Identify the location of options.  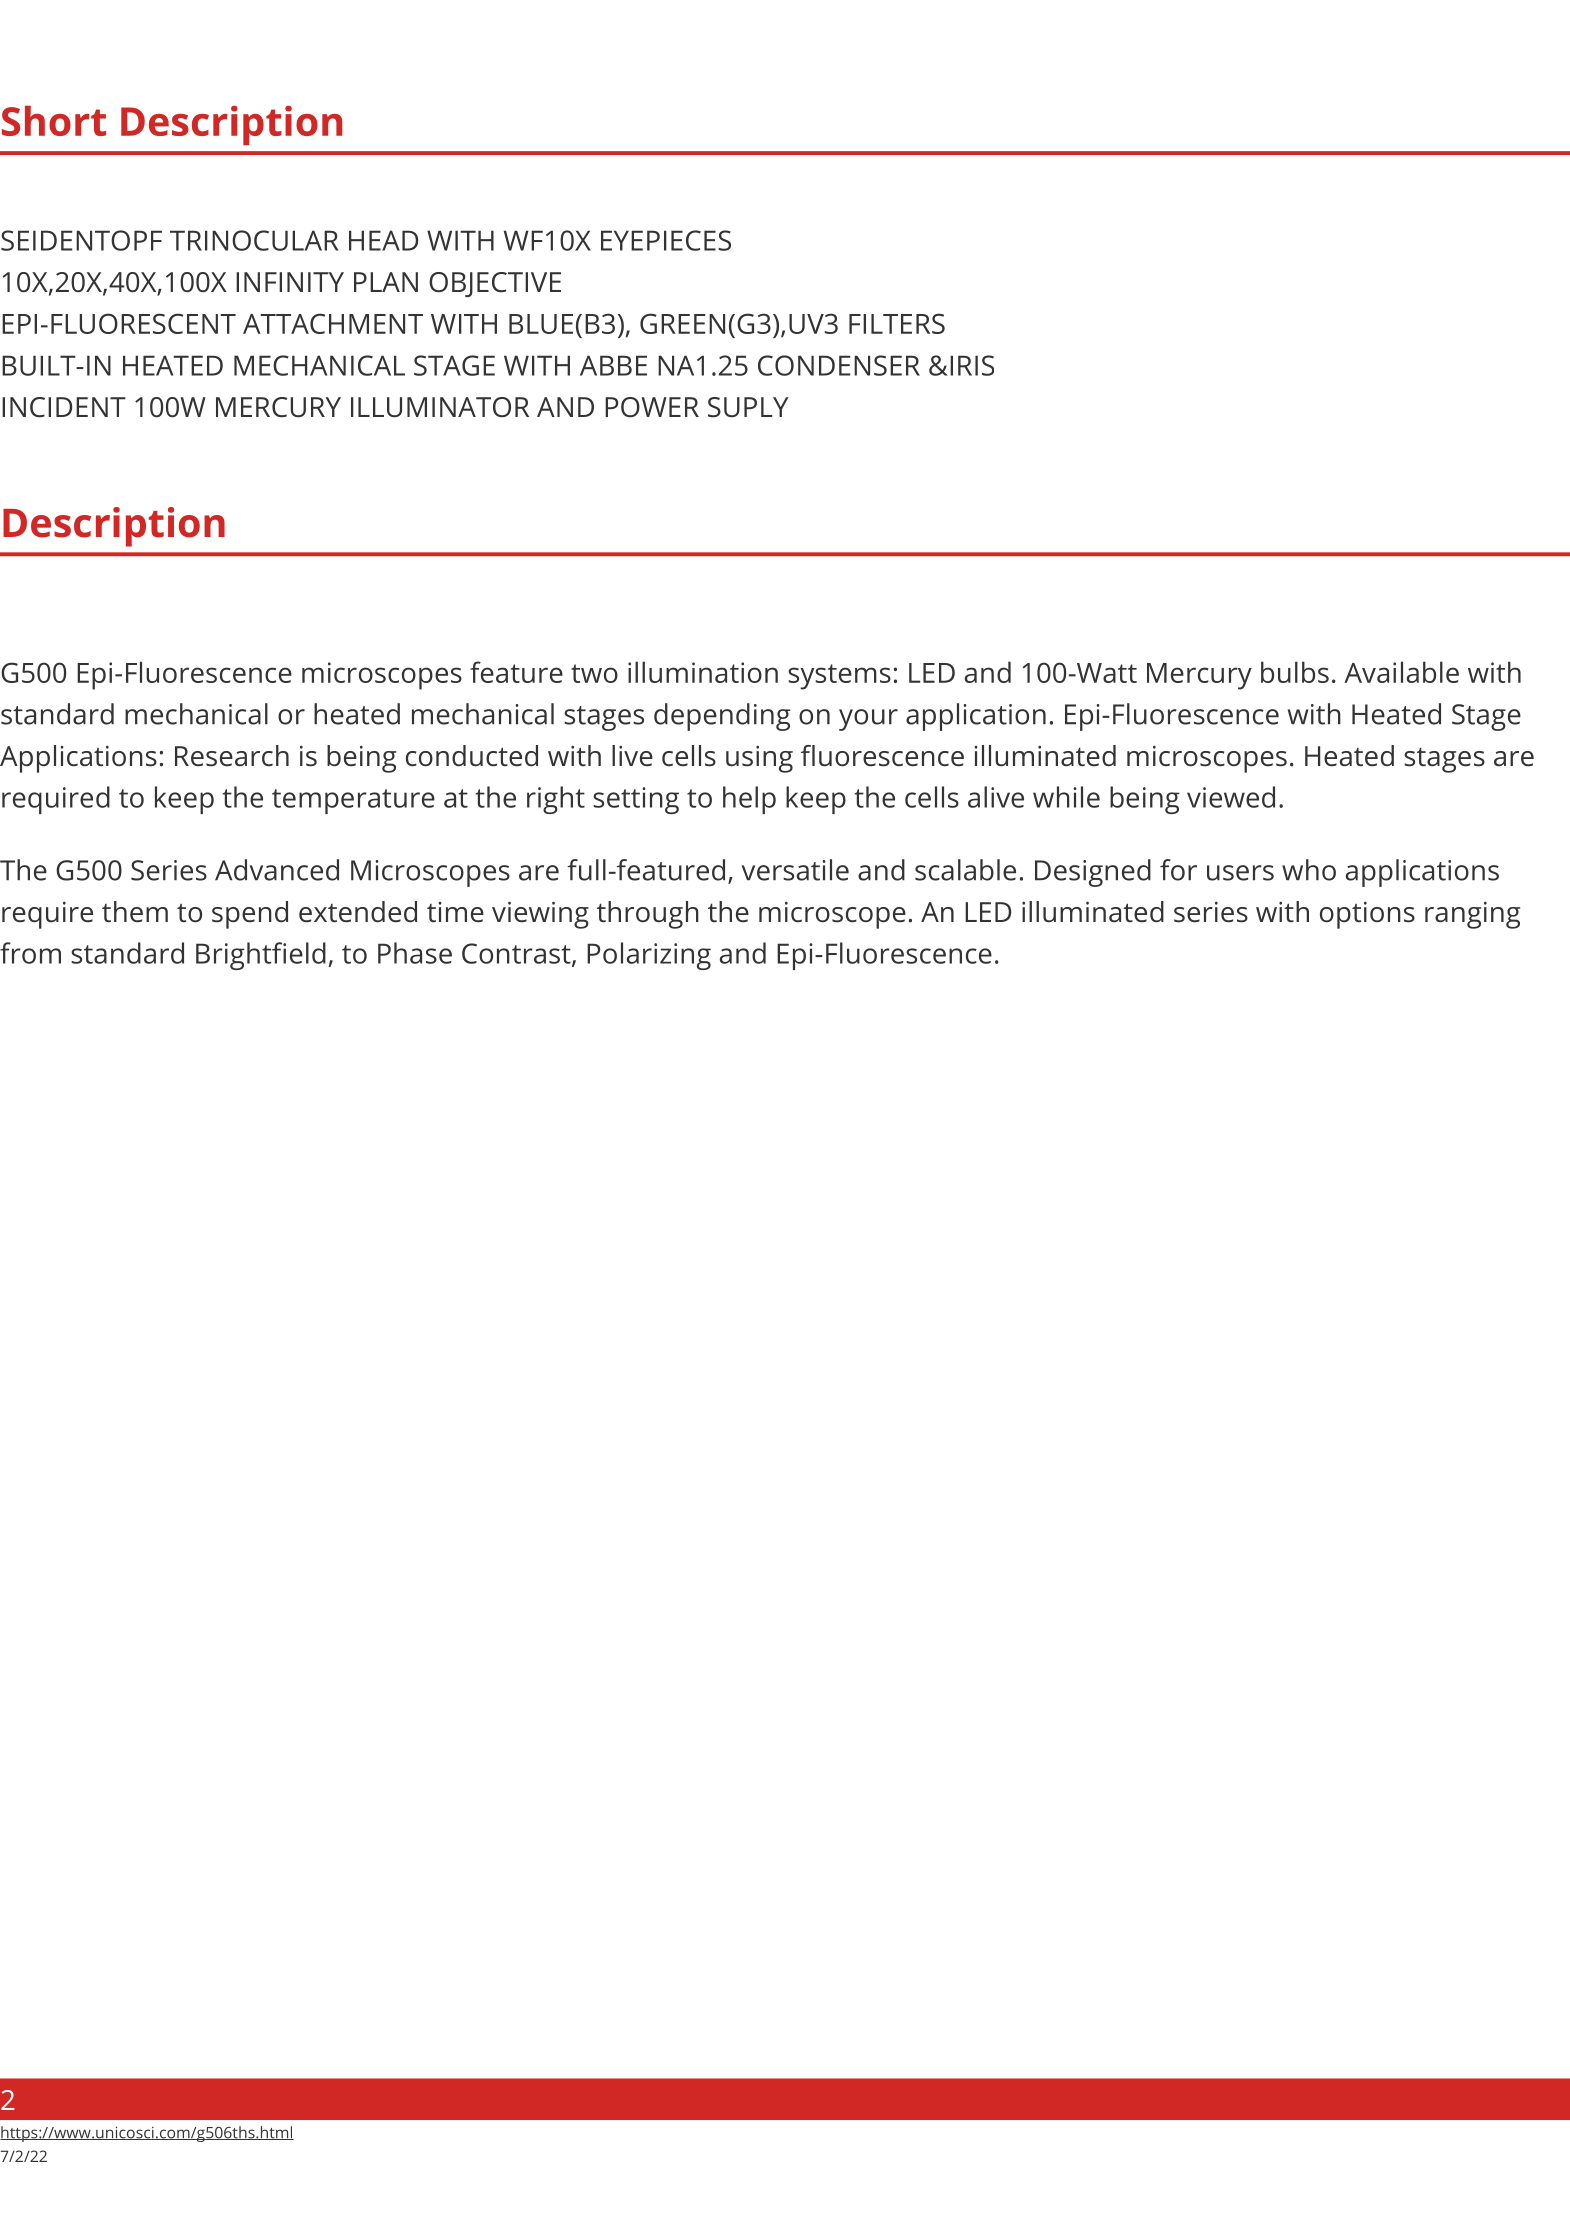
(1367, 915).
